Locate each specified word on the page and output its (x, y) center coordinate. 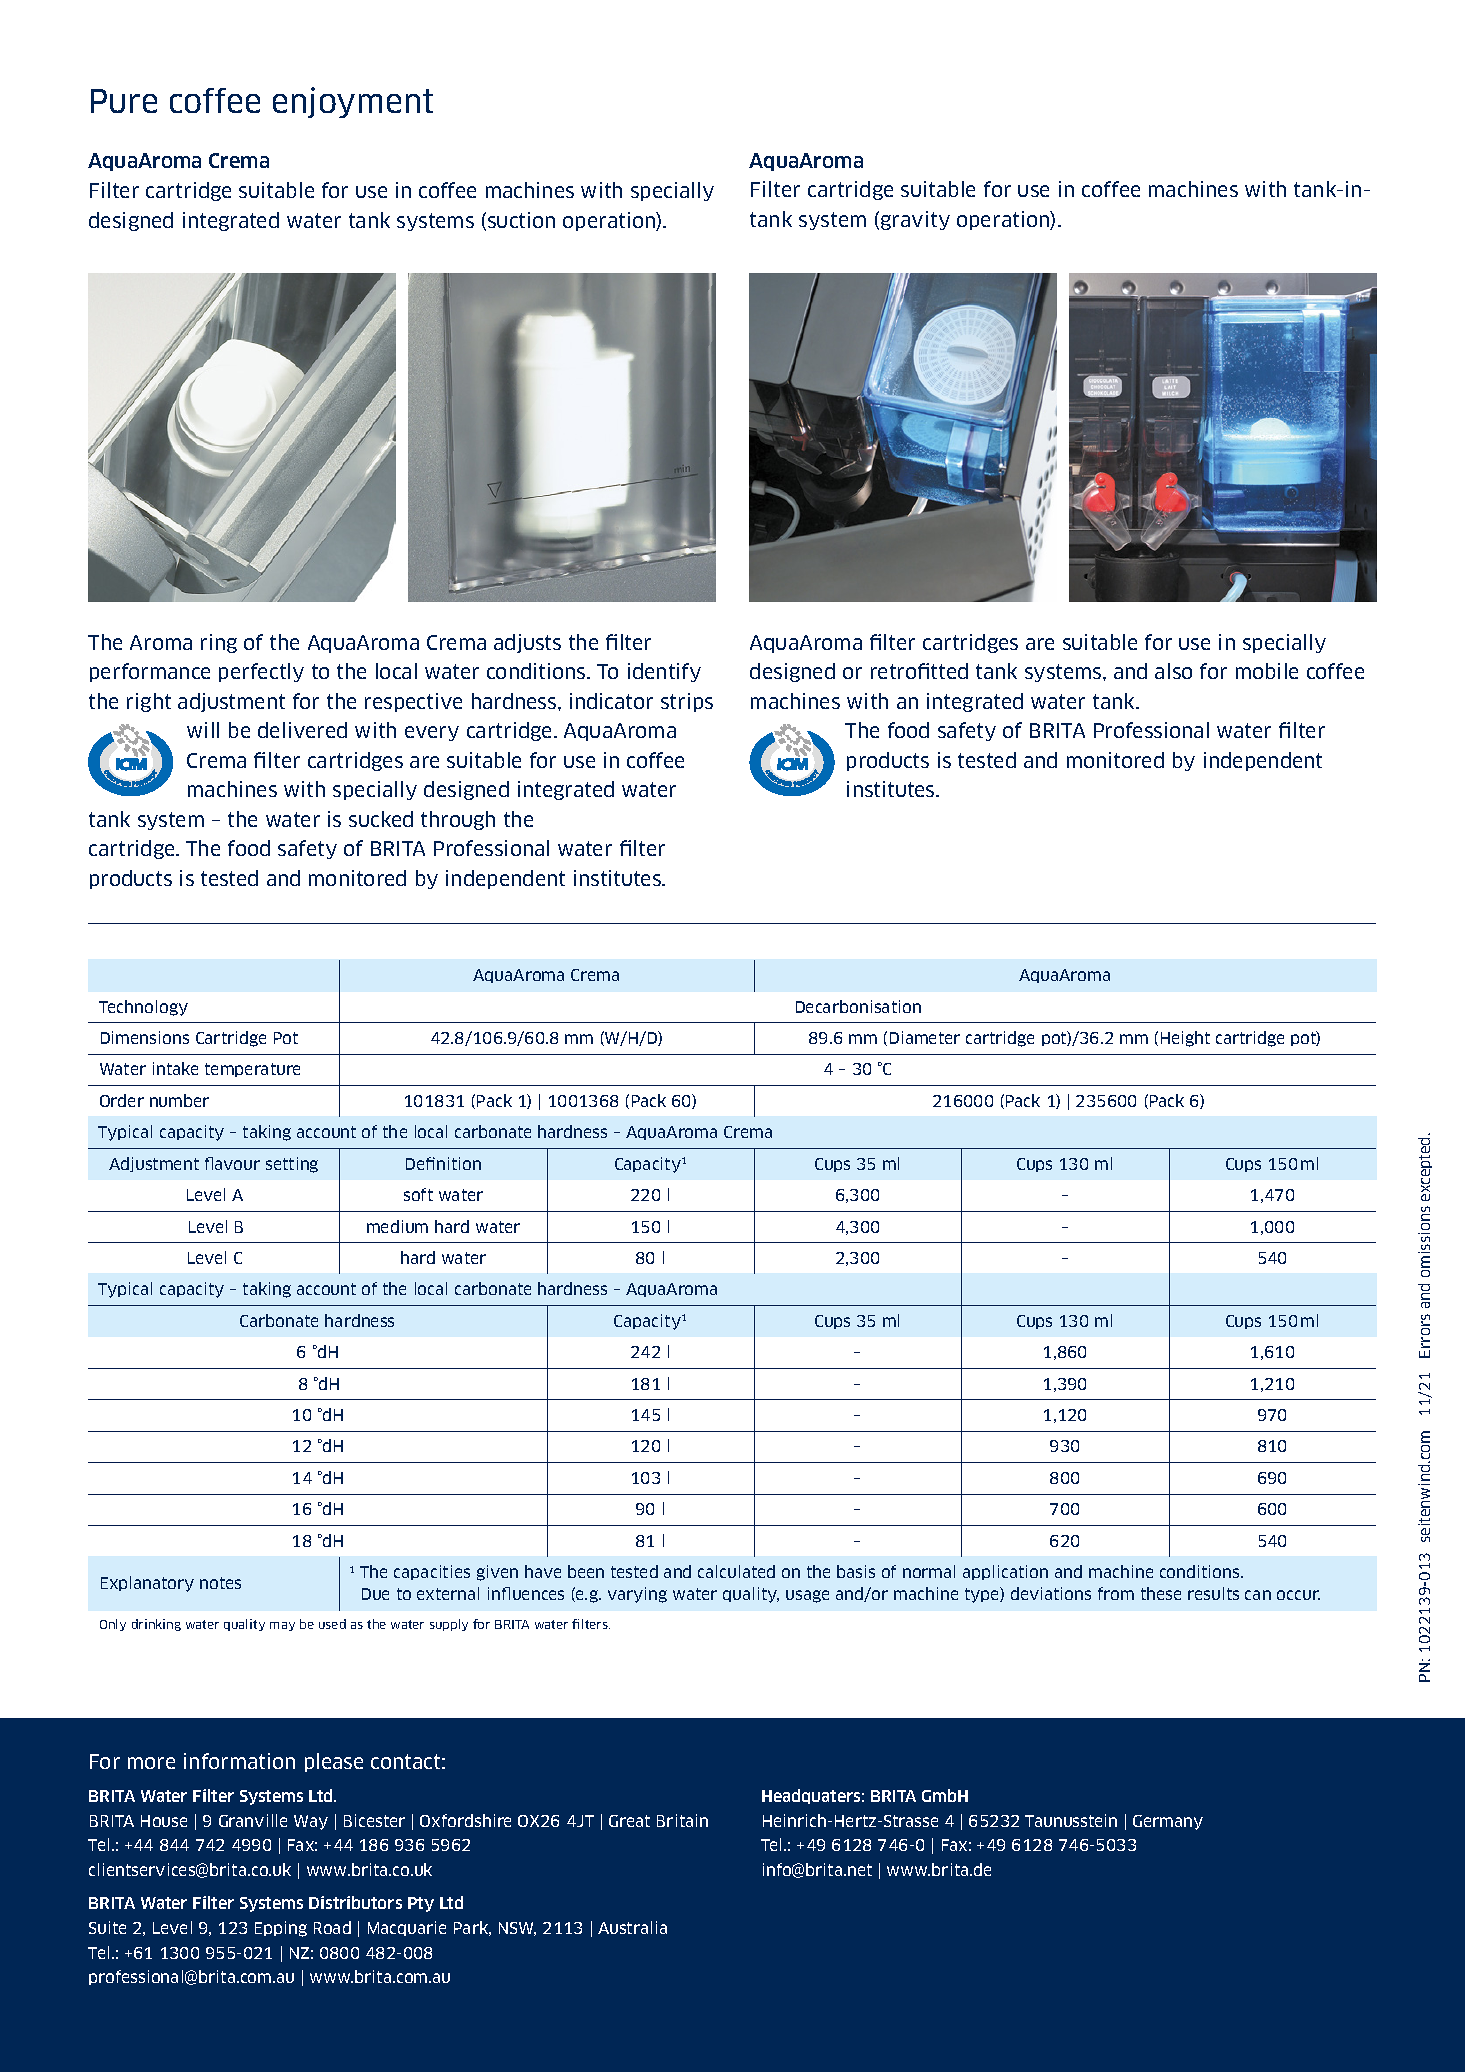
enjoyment (353, 102)
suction (521, 220)
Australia (632, 1927)
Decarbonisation (858, 1006)
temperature (252, 1070)
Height (1185, 1039)
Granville (253, 1820)
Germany (1168, 1822)
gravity (915, 220)
